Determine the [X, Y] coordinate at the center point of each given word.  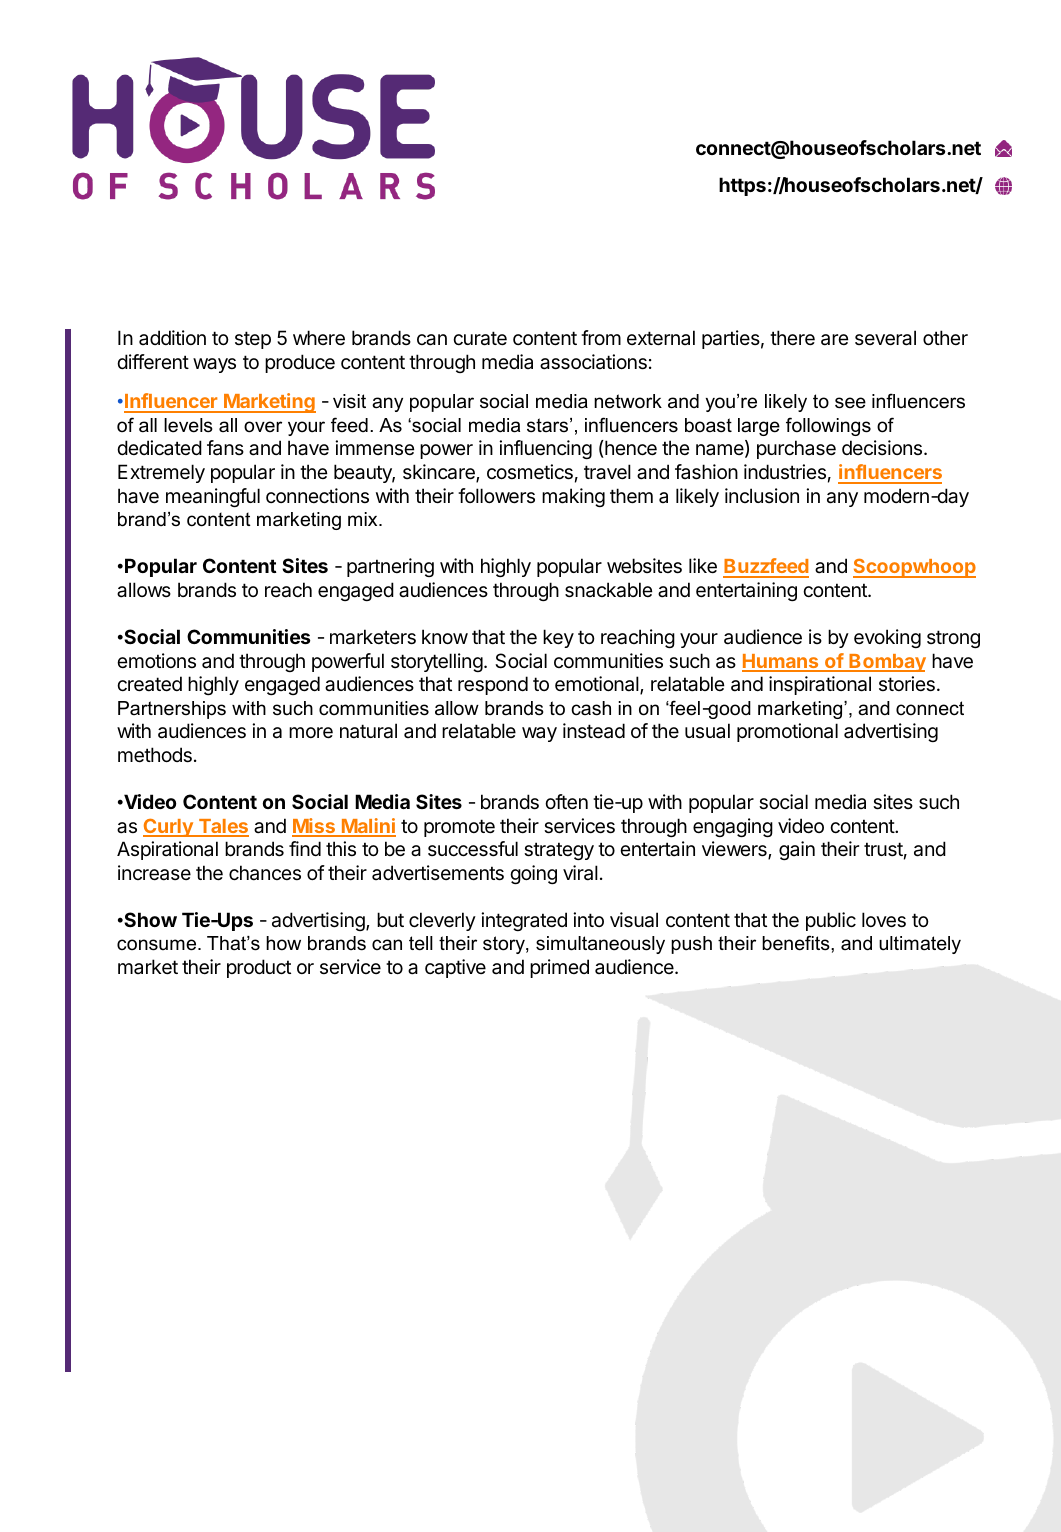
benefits [797, 943]
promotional [787, 732]
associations [593, 362]
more [311, 733]
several [885, 338]
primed [559, 968]
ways [214, 365]
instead [594, 731]
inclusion [762, 495]
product [259, 968]
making [573, 497]
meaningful [213, 497]
